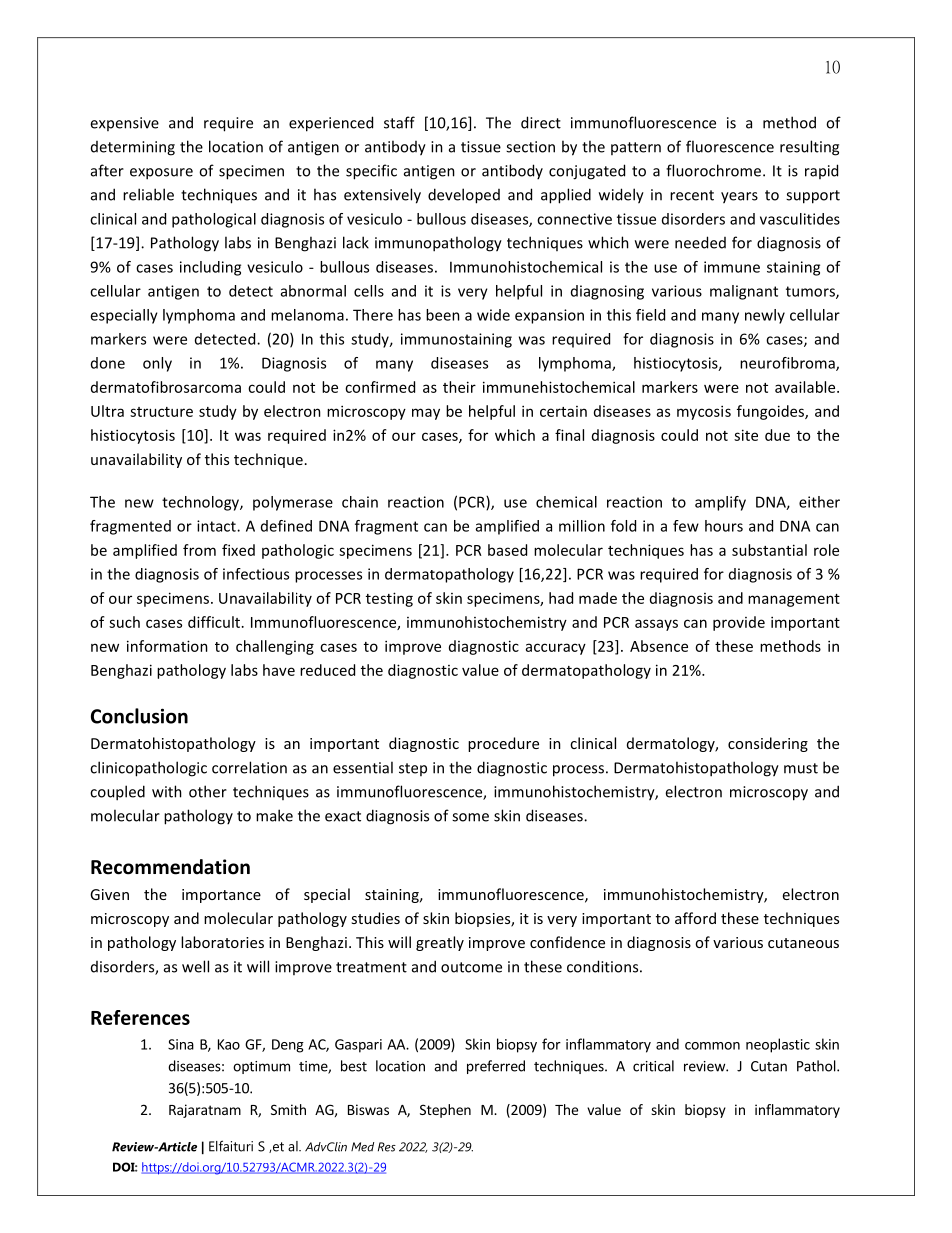  I want to click on exposure, so click(161, 174).
